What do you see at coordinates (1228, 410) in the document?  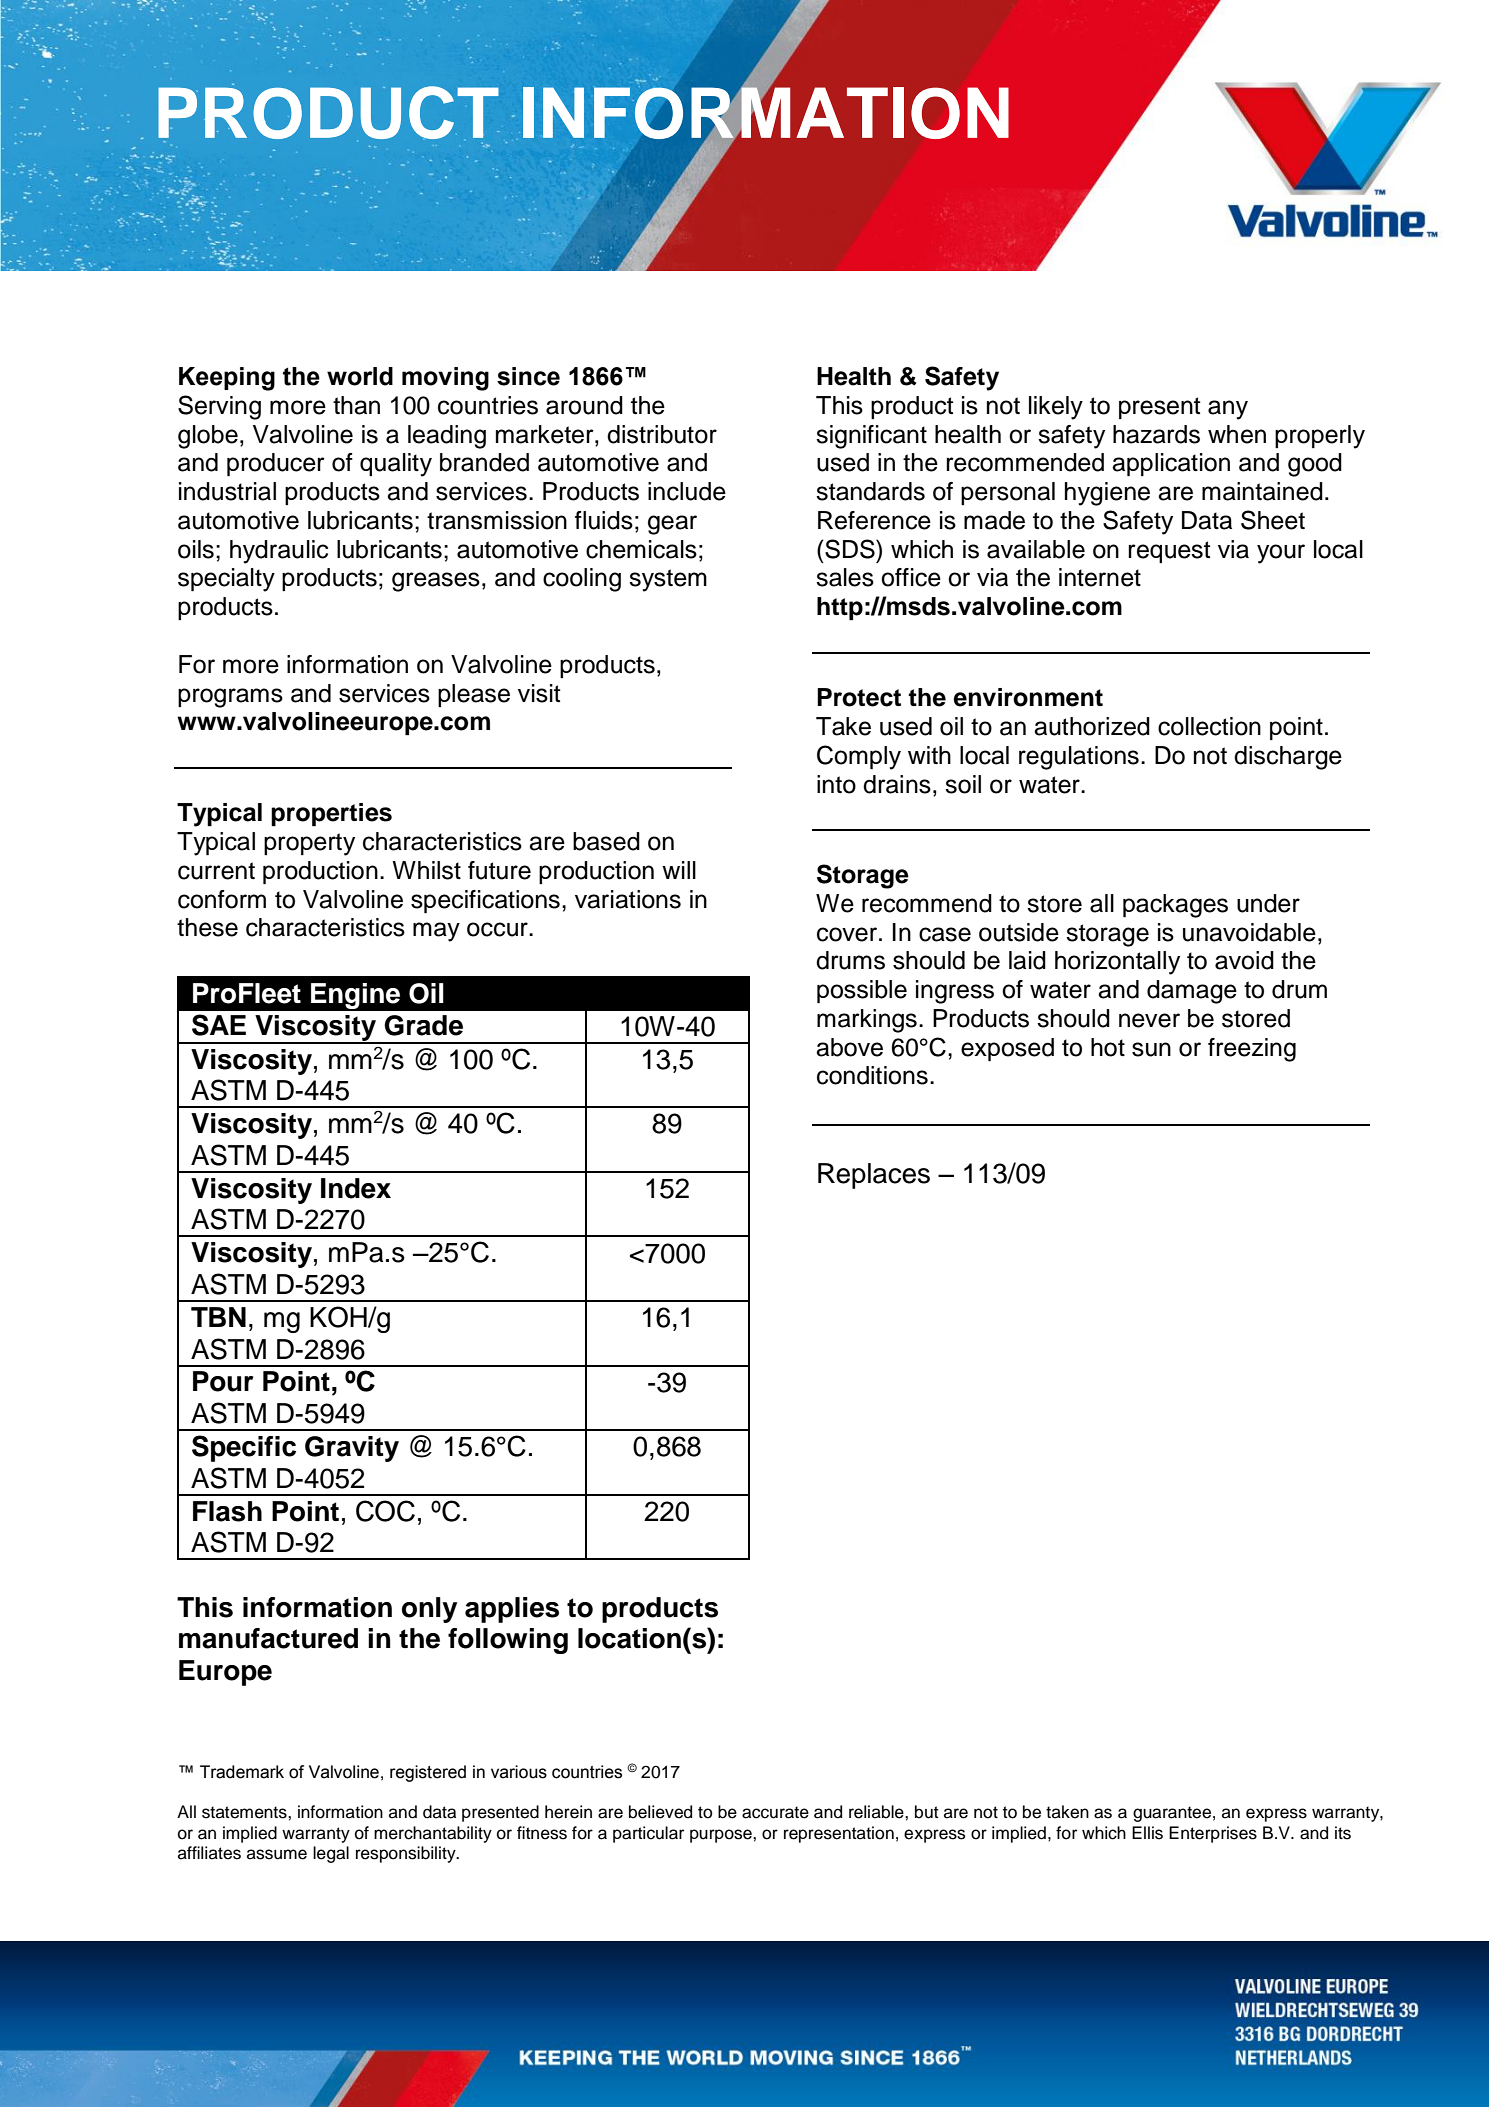 I see `any` at bounding box center [1228, 410].
